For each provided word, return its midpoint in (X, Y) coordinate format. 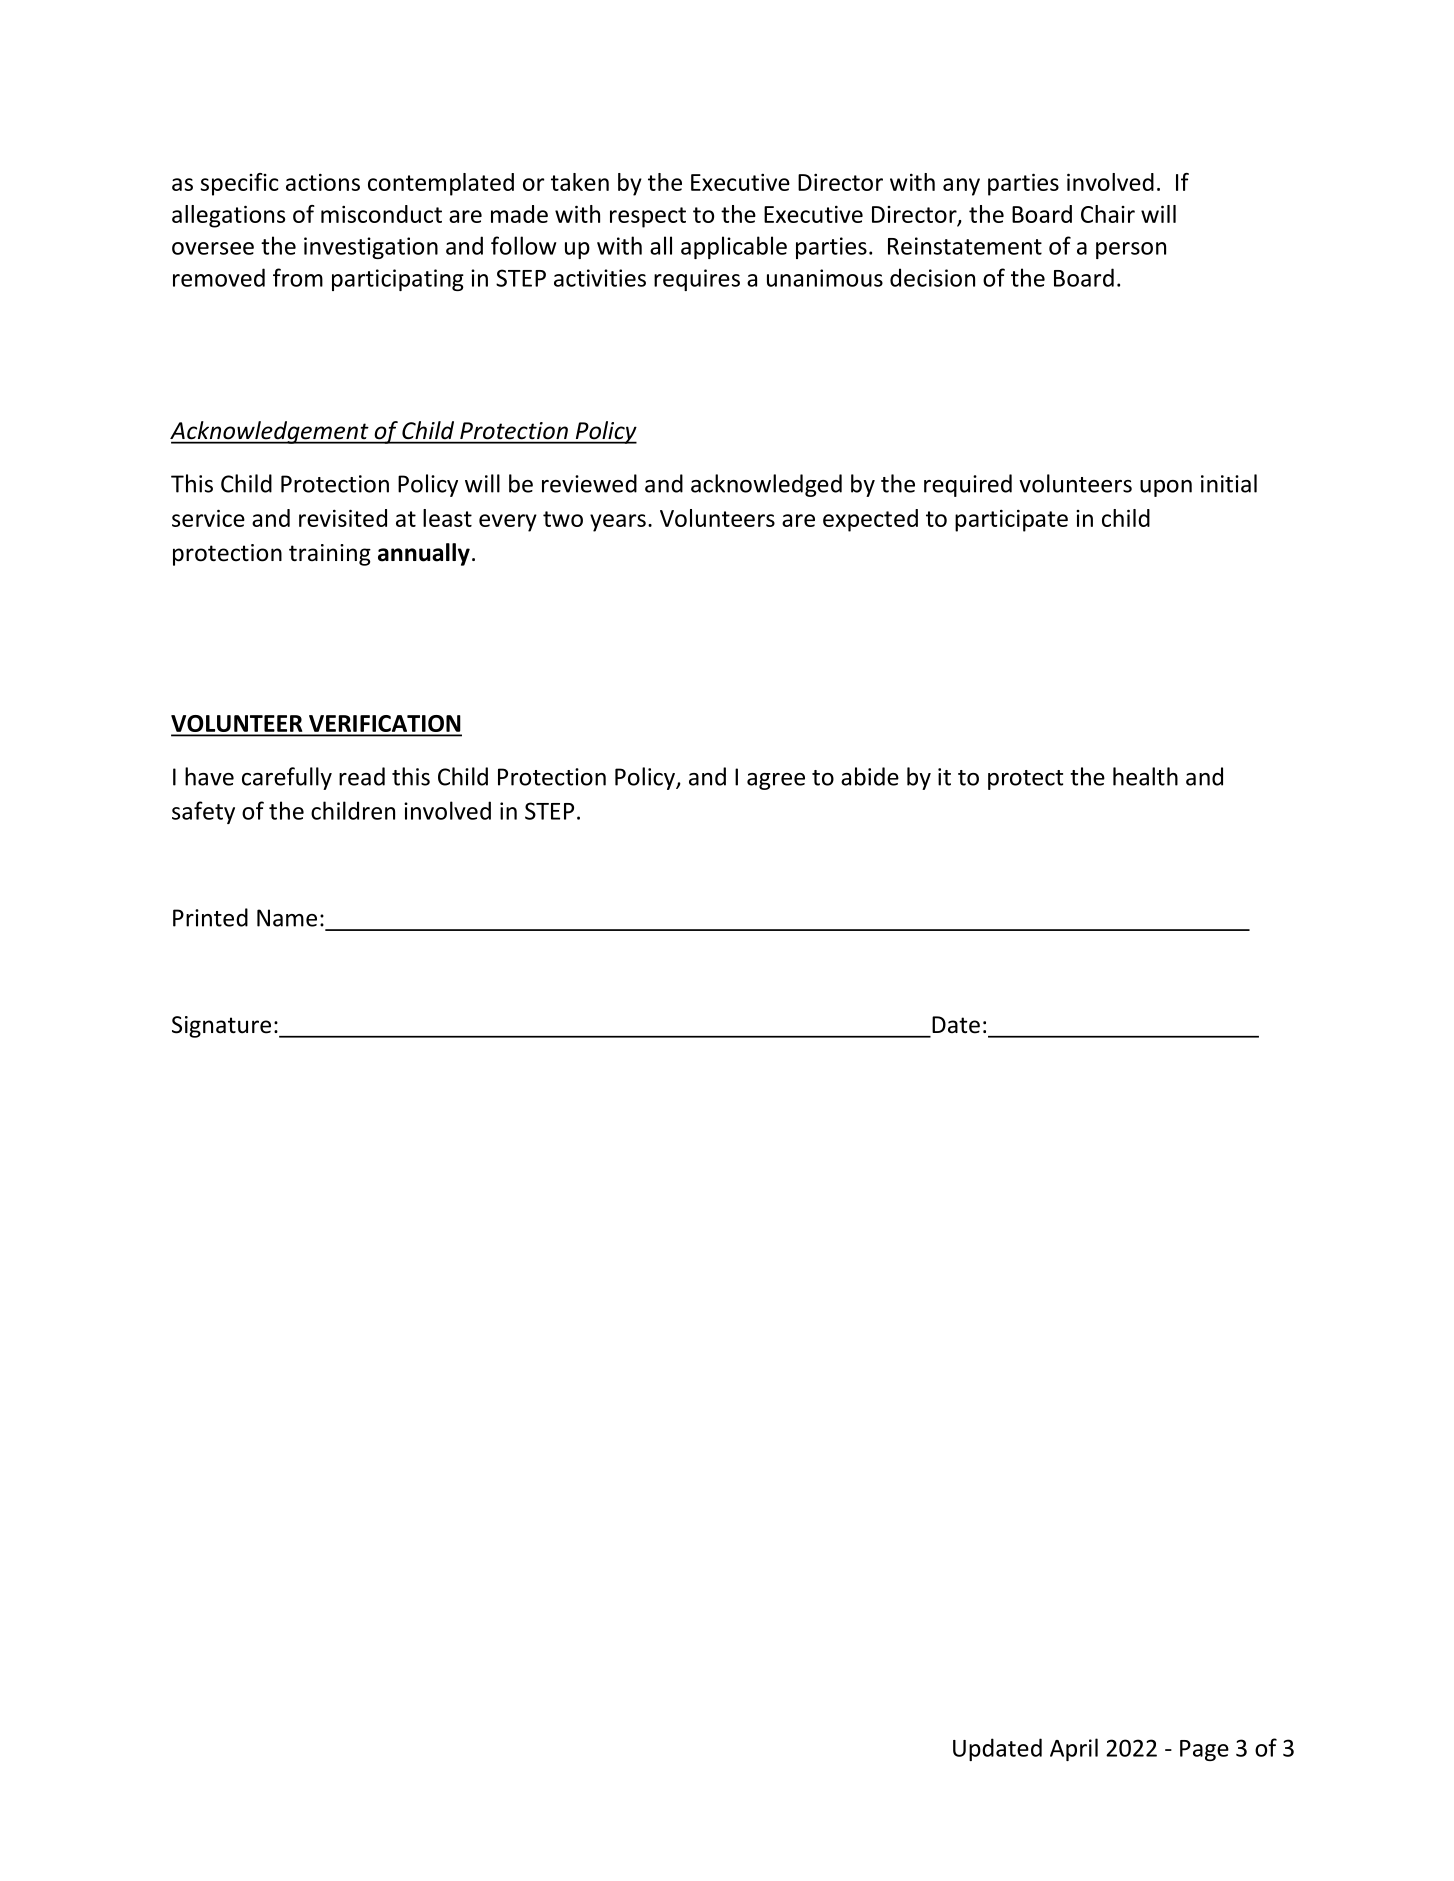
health (1145, 776)
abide (870, 776)
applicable (734, 247)
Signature (221, 1027)
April (1074, 1749)
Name (287, 918)
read (362, 776)
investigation (371, 248)
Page (1204, 1750)
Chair (1108, 214)
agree (776, 781)
